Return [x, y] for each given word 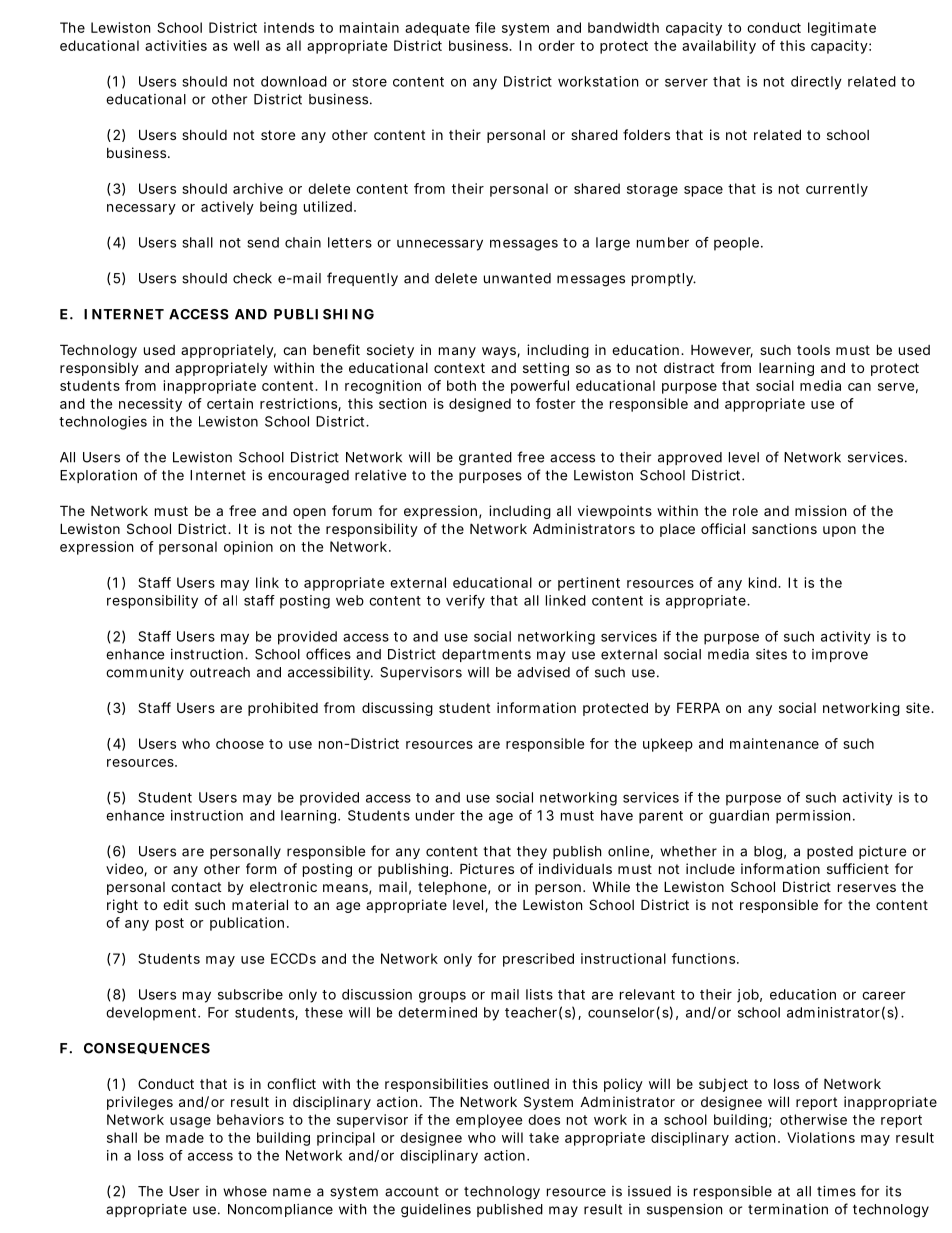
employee [489, 1121]
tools [813, 350]
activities [176, 45]
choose [240, 743]
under [435, 815]
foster [556, 403]
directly [816, 83]
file [485, 27]
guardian [739, 817]
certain [230, 403]
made [185, 1137]
